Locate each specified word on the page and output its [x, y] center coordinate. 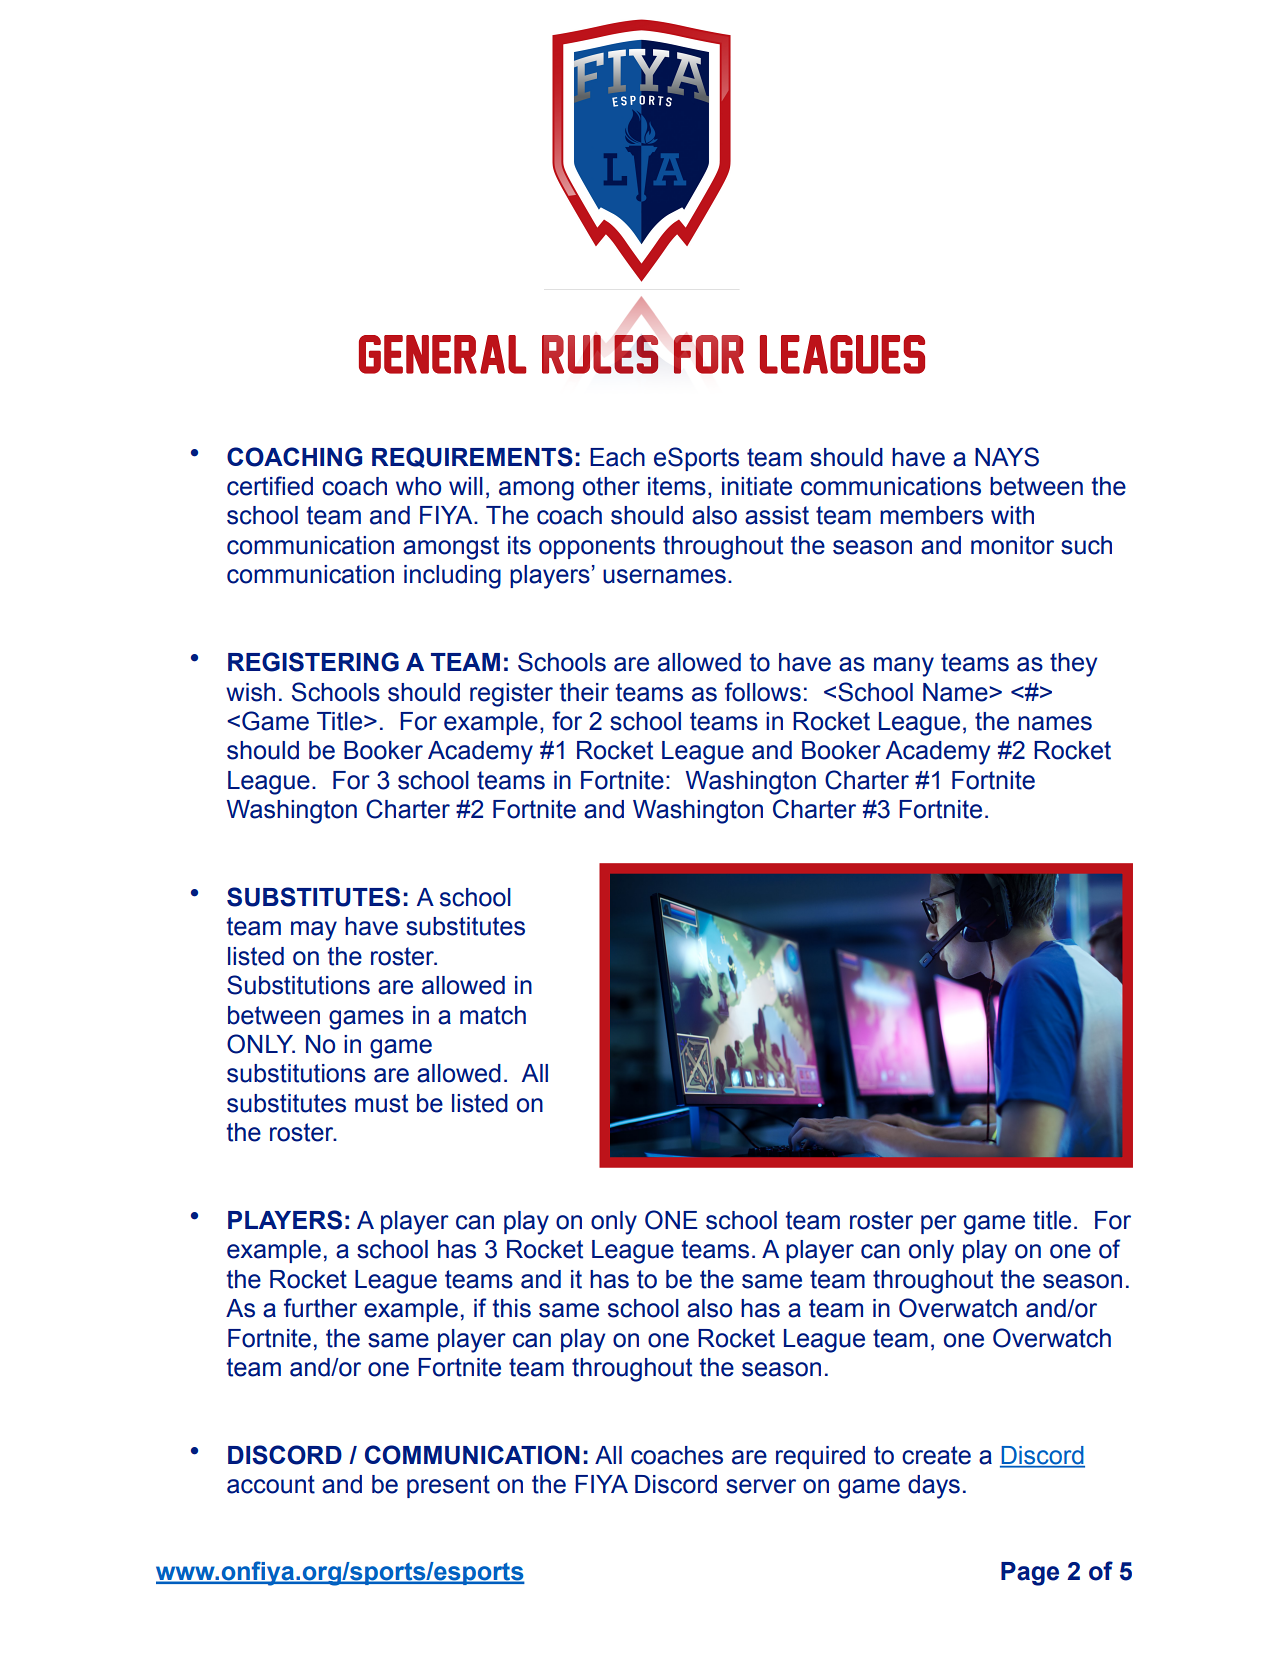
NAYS [1007, 457]
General [443, 354]
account [271, 1484]
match [493, 1015]
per [939, 1224]
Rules [600, 354]
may [314, 931]
